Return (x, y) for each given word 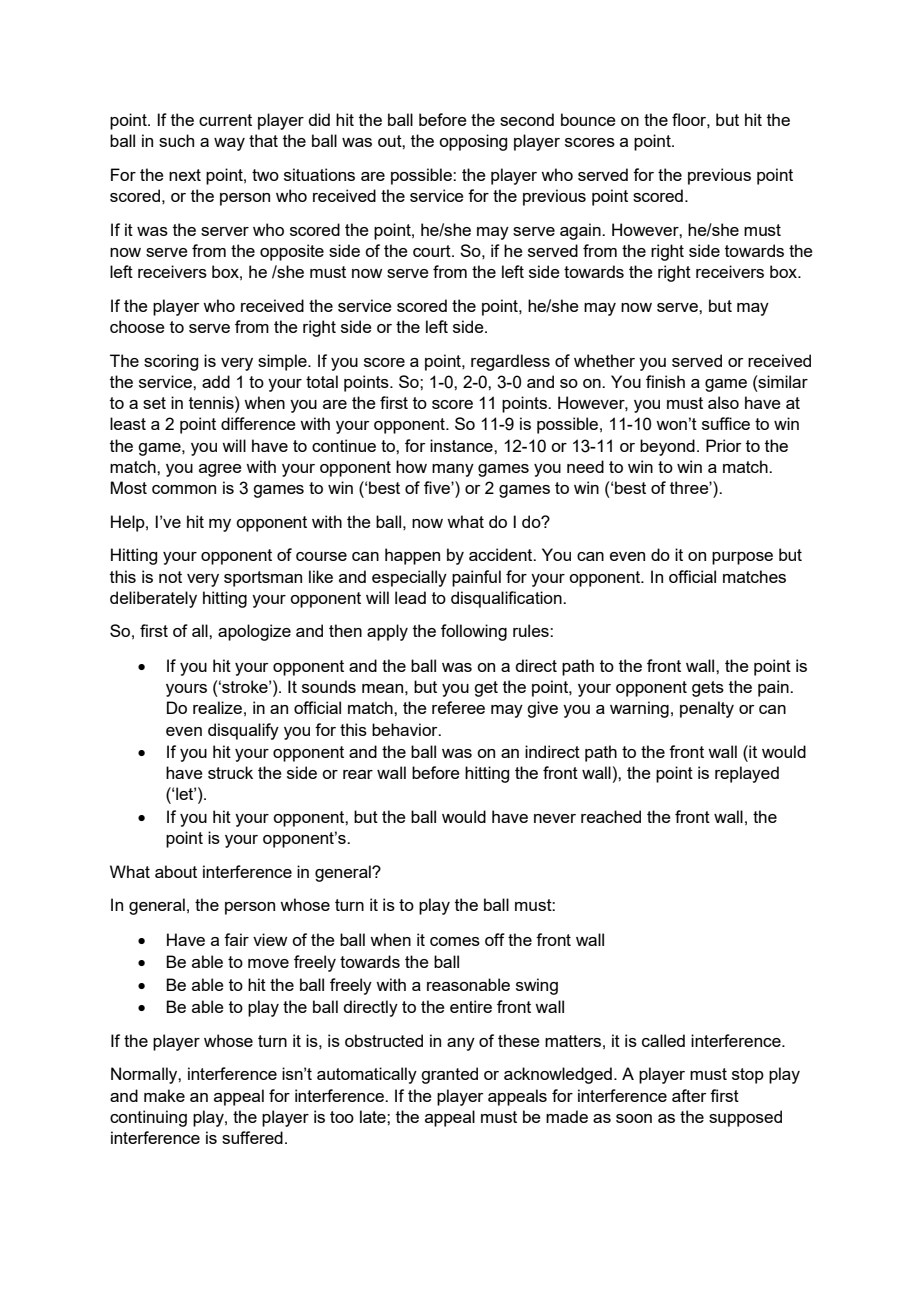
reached (611, 816)
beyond (667, 447)
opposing (473, 142)
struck (230, 772)
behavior (406, 729)
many (453, 470)
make (164, 1095)
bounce (588, 119)
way (229, 144)
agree (220, 470)
